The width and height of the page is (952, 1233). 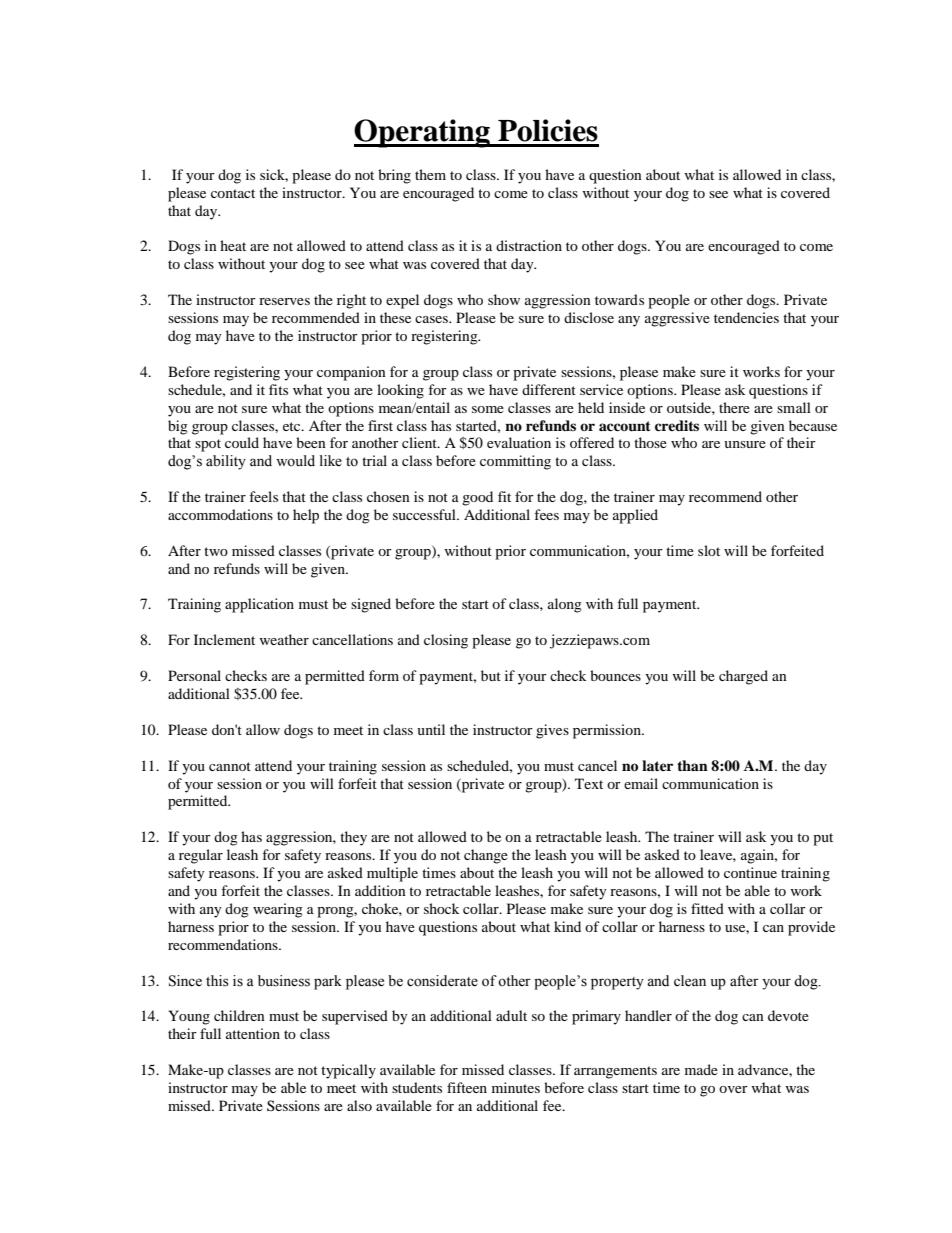 I want to click on them, so click(x=430, y=174).
